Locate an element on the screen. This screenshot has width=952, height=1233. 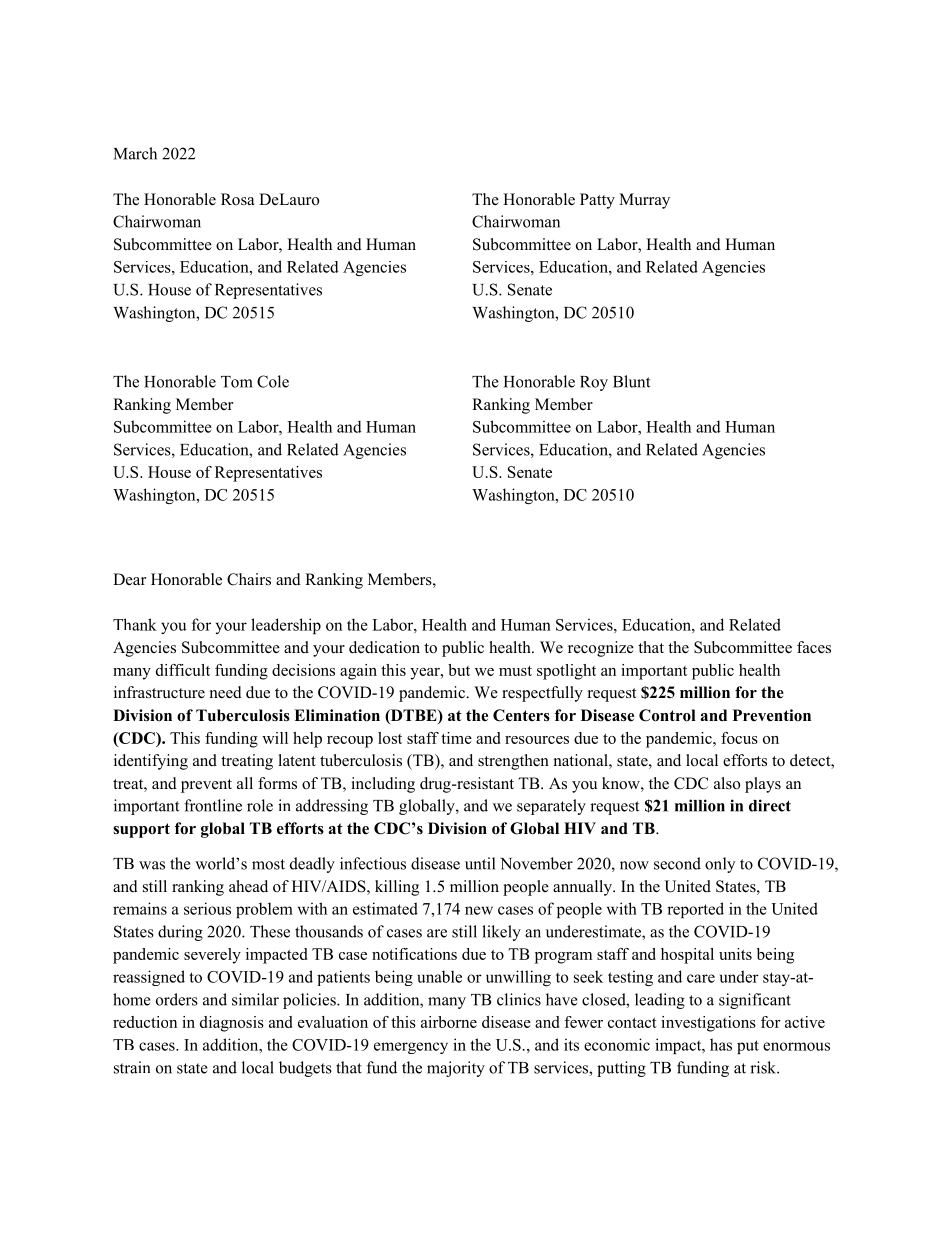
direct is located at coordinates (770, 805).
